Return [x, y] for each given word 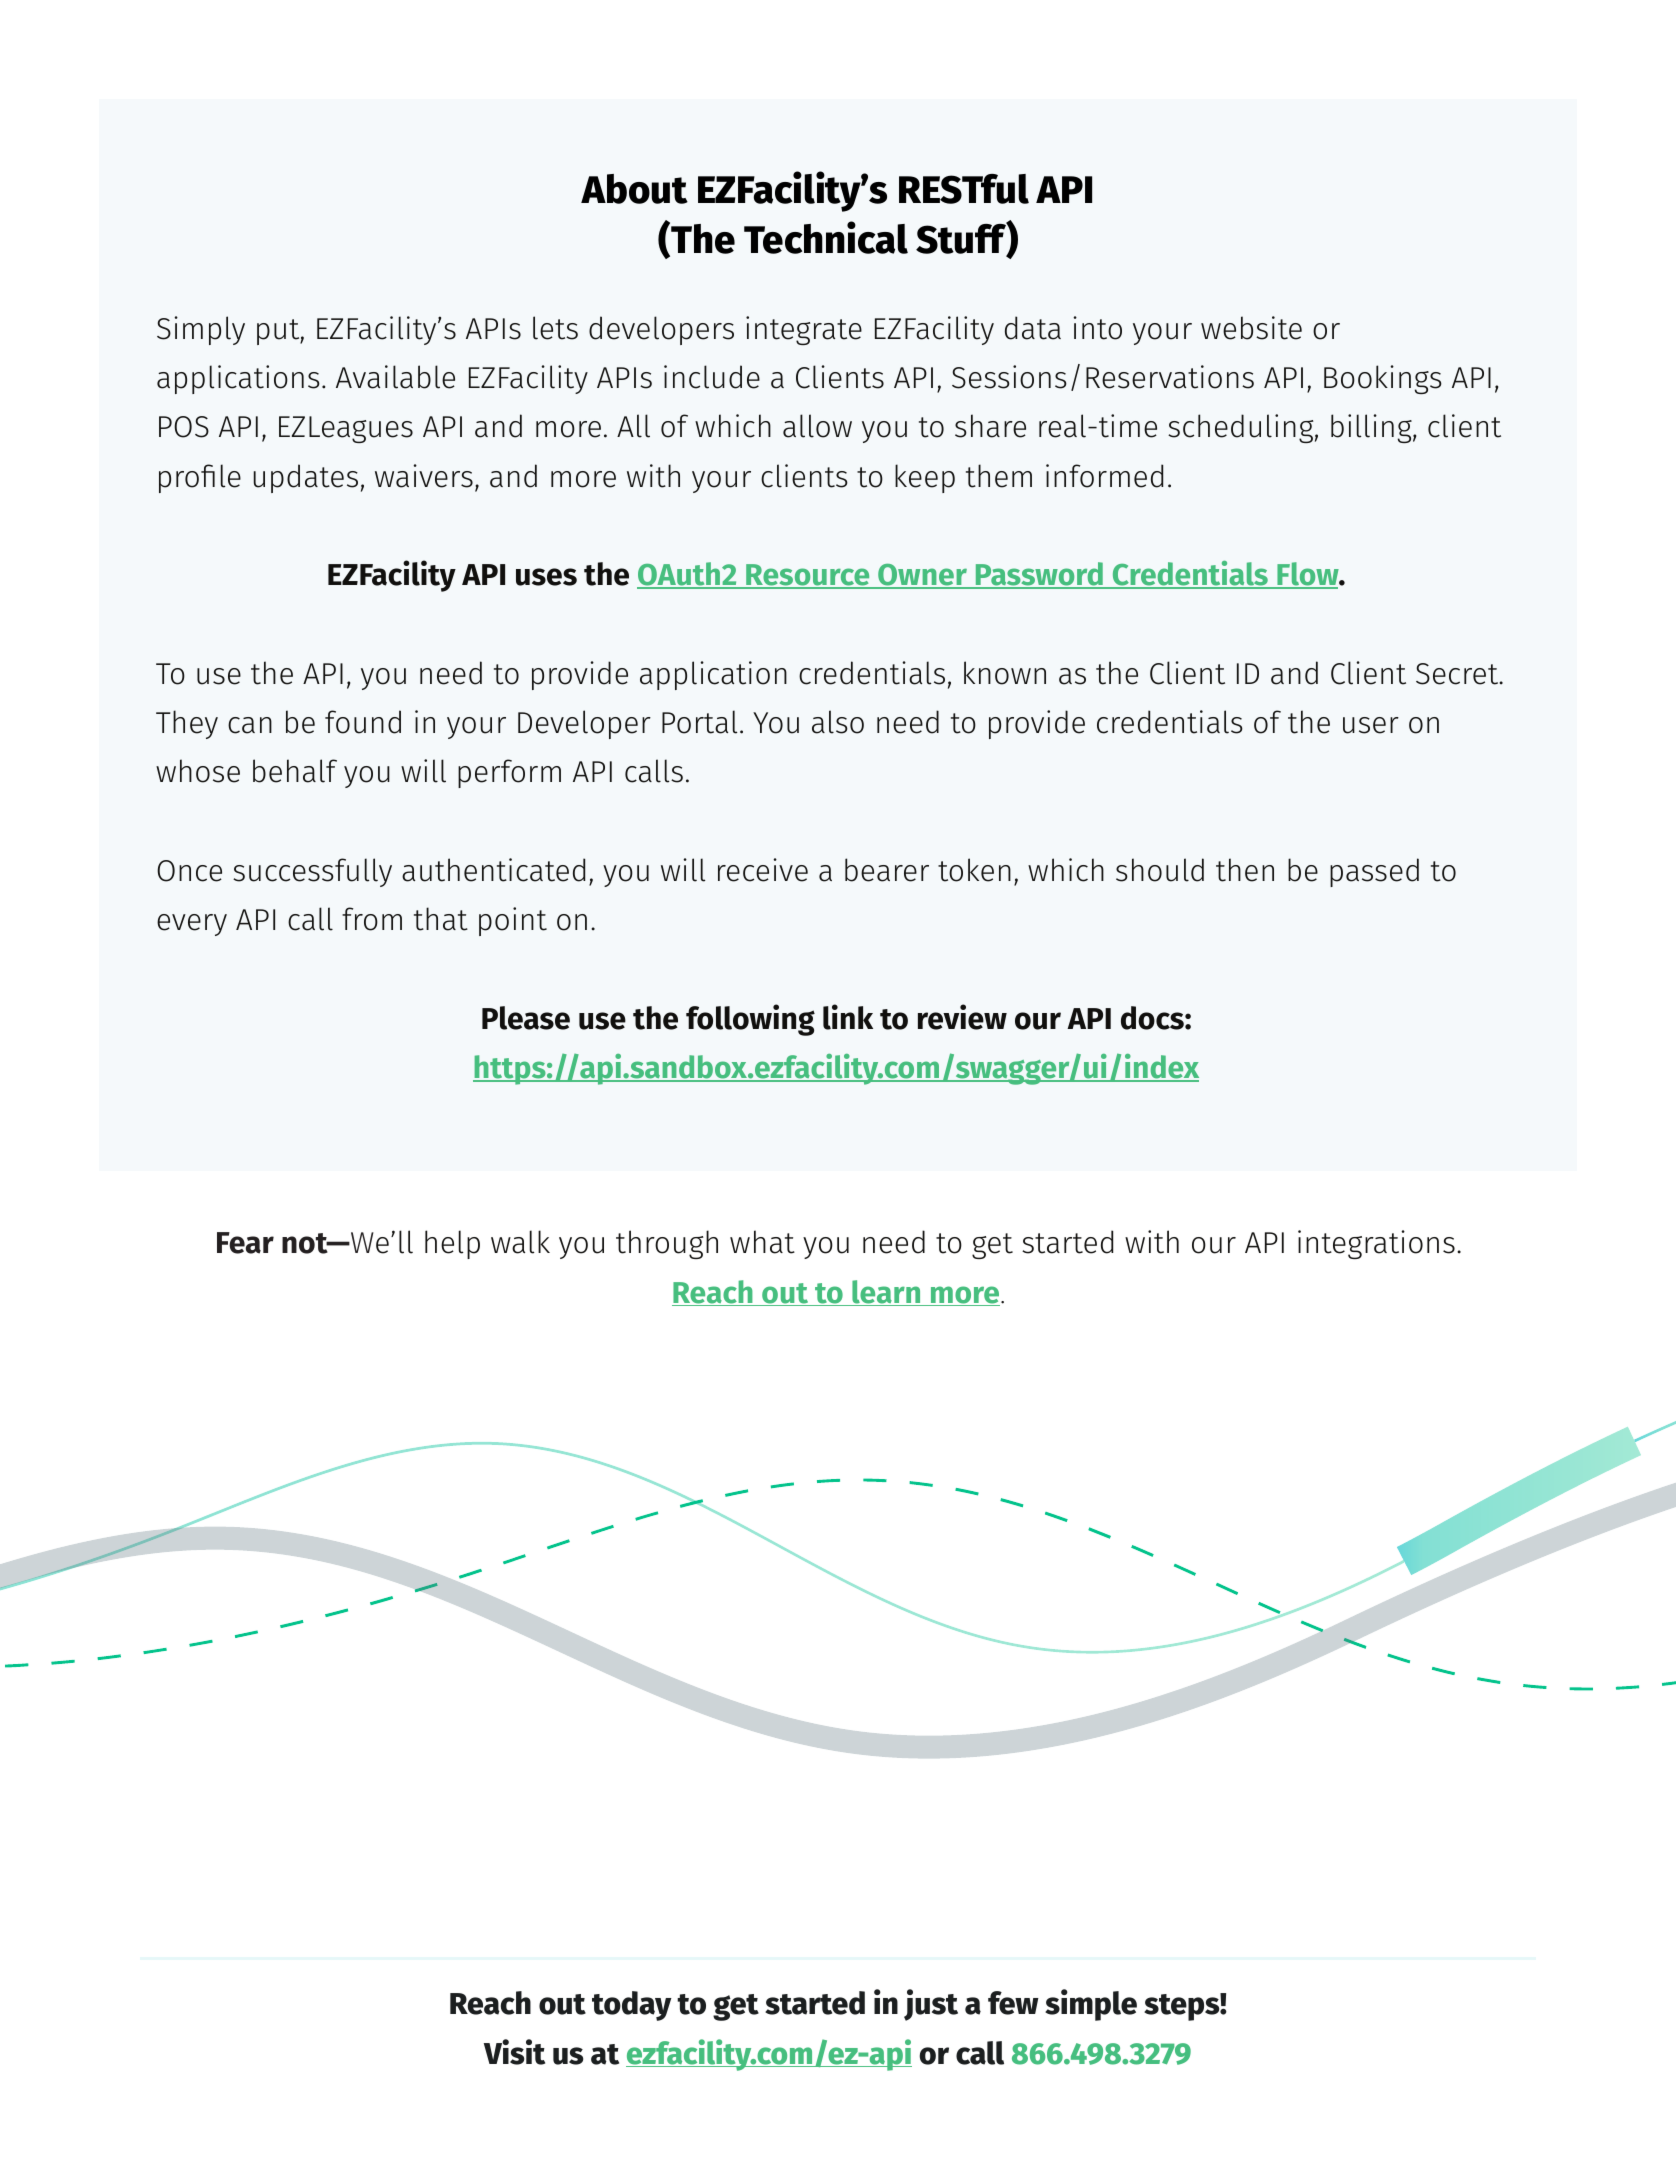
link [848, 1017]
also [838, 722]
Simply [201, 330]
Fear [245, 1243]
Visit [514, 2052]
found [363, 722]
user [1371, 725]
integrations [1376, 1244]
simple [1091, 2005]
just [931, 2005]
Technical [826, 237]
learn [886, 1293]
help [452, 1244]
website [1251, 328]
